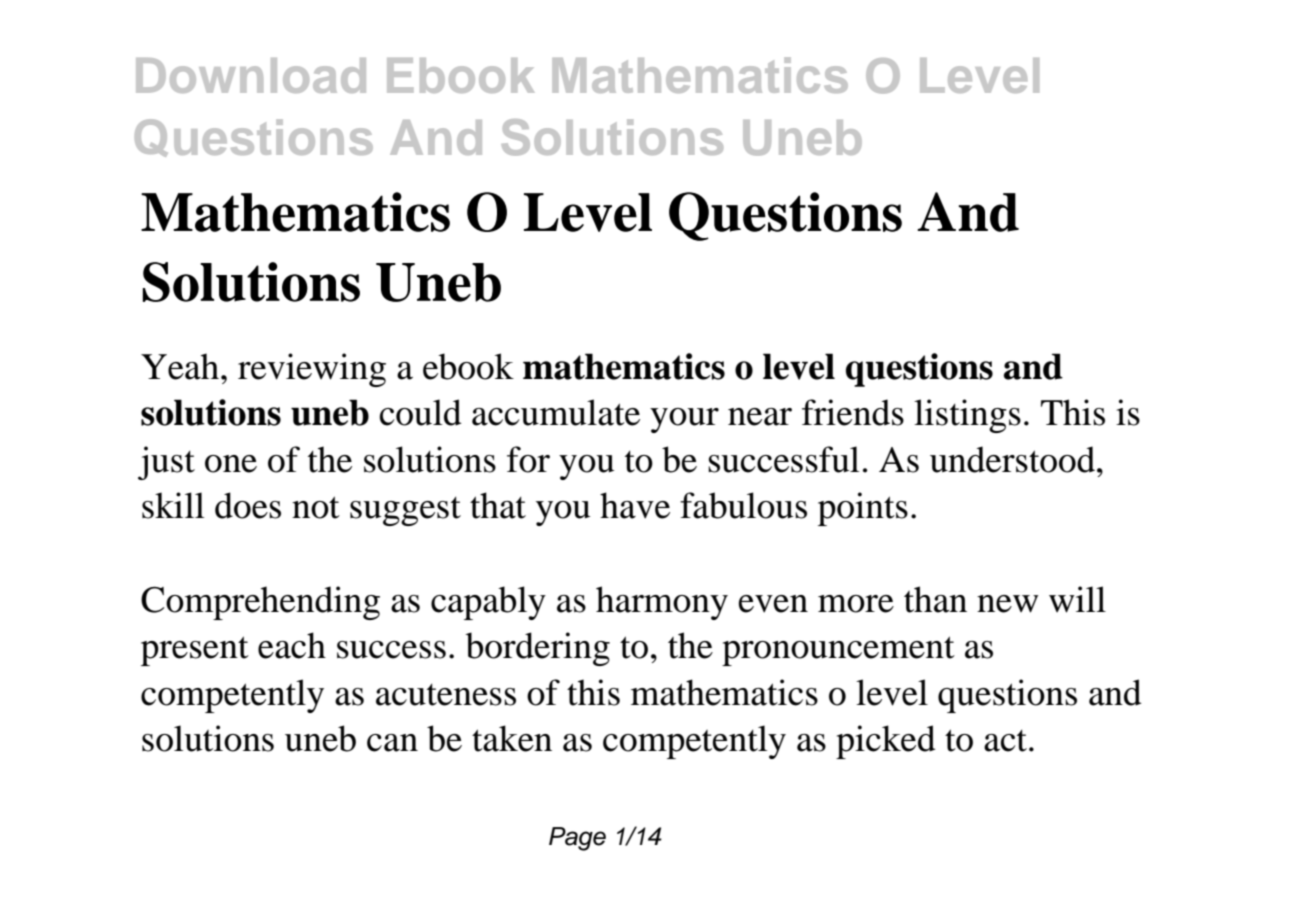 This screenshot has height=924, width=1303. What do you see at coordinates (392, 743) in the screenshot?
I see `can` at bounding box center [392, 743].
